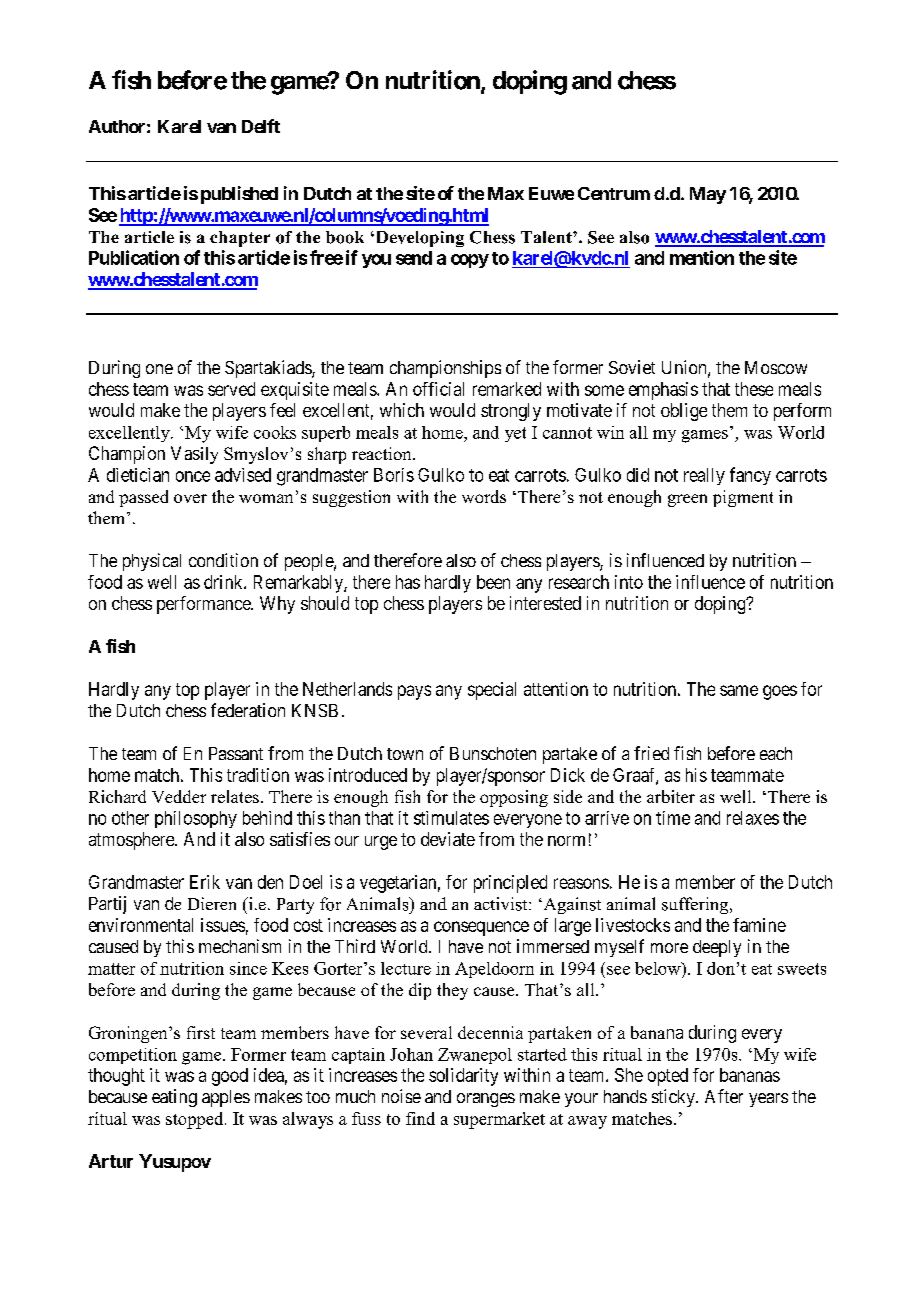 The width and height of the screenshot is (924, 1308). I want to click on Erik, so click(205, 882).
